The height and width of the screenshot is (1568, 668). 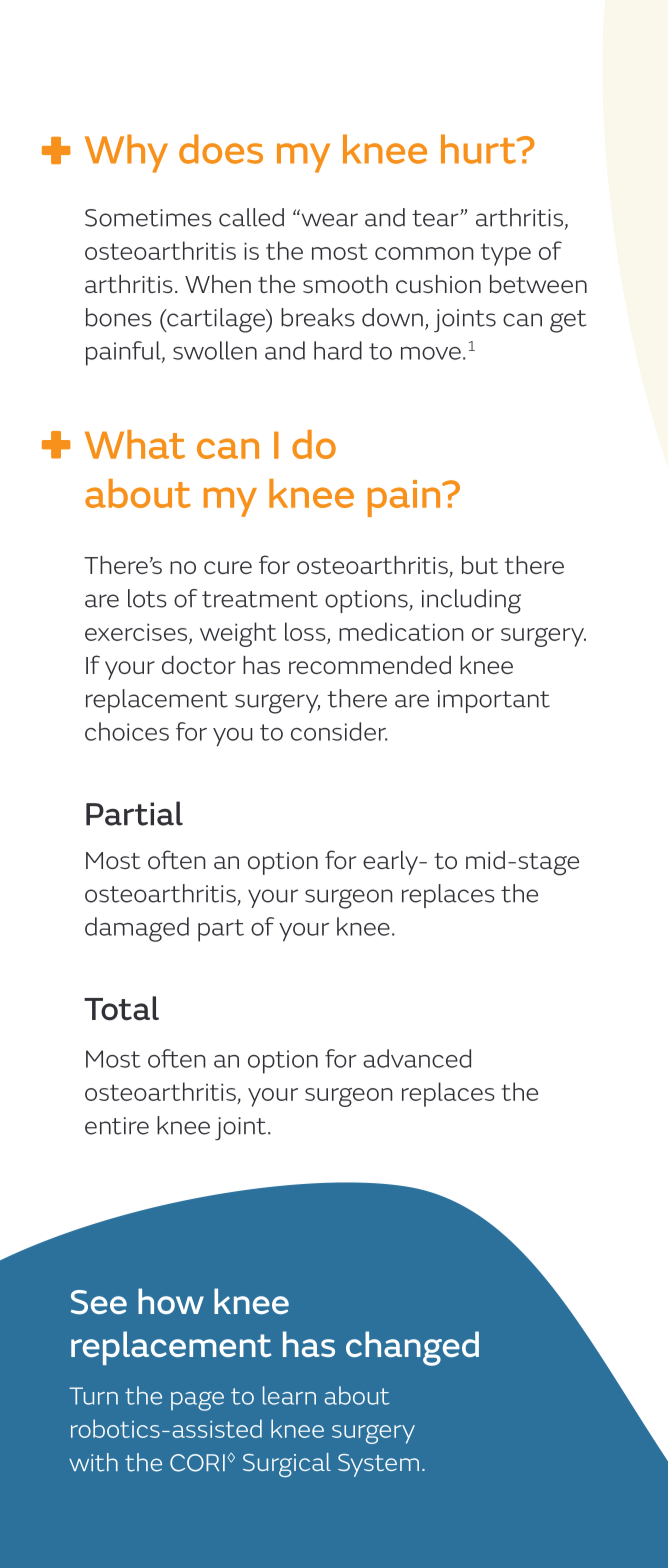 I want to click on loss, so click(x=305, y=631).
